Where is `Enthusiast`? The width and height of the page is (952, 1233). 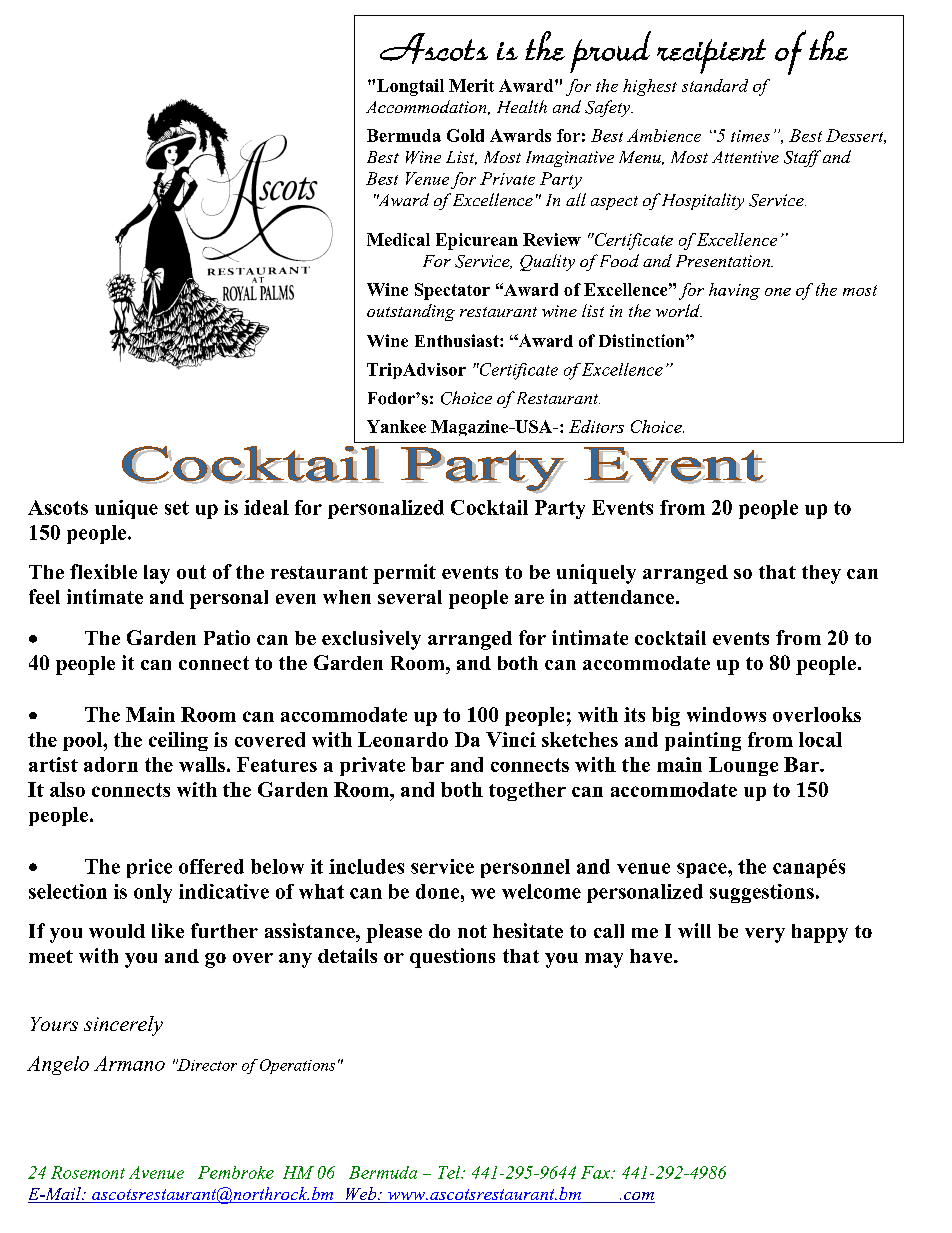 Enthusiast is located at coordinates (458, 340).
